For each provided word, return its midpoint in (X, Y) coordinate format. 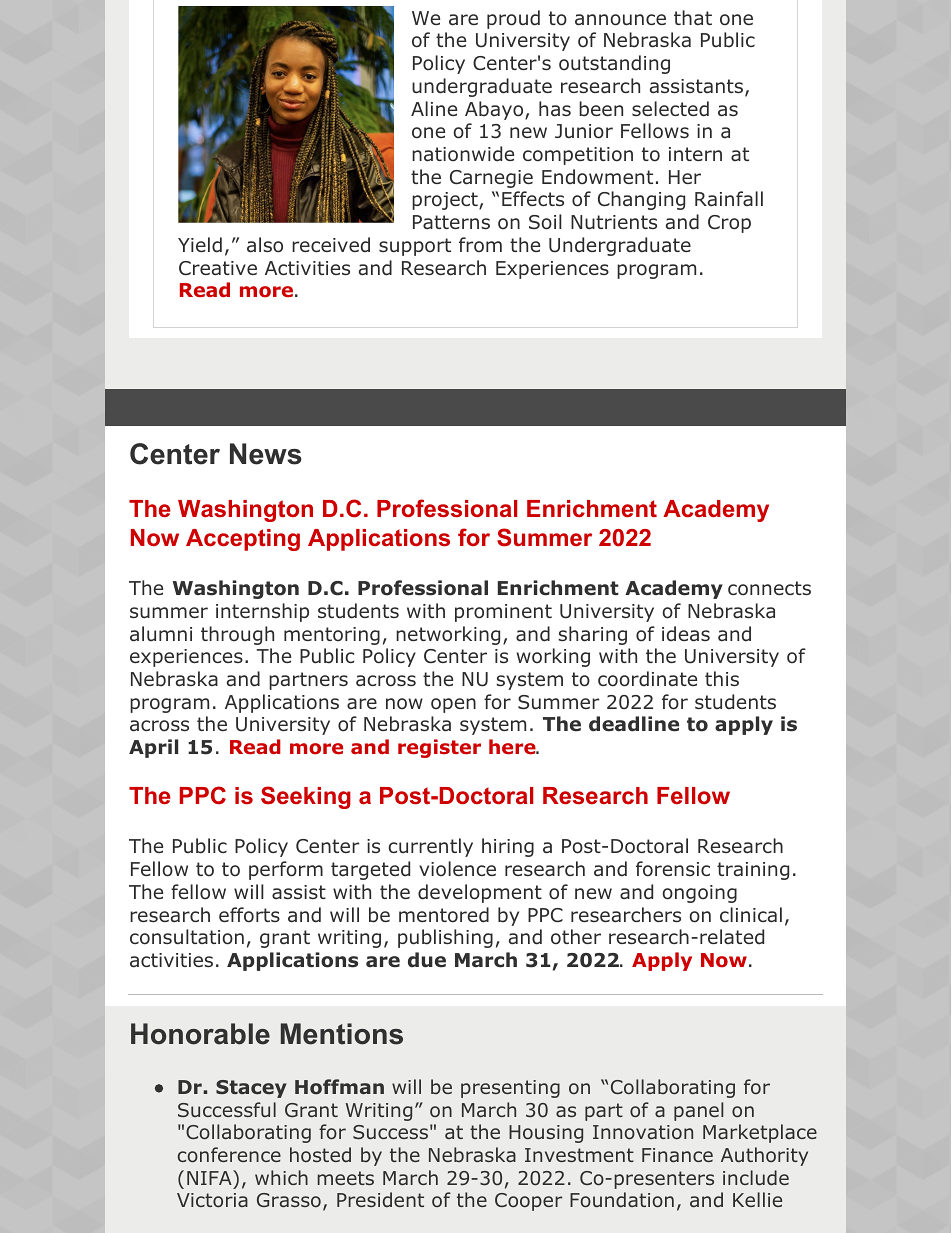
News (266, 454)
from (480, 245)
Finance (677, 1155)
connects (769, 588)
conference (229, 1154)
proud (513, 19)
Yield (200, 245)
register (439, 748)
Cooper (528, 1202)
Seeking (306, 797)
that (693, 18)
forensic (673, 869)
